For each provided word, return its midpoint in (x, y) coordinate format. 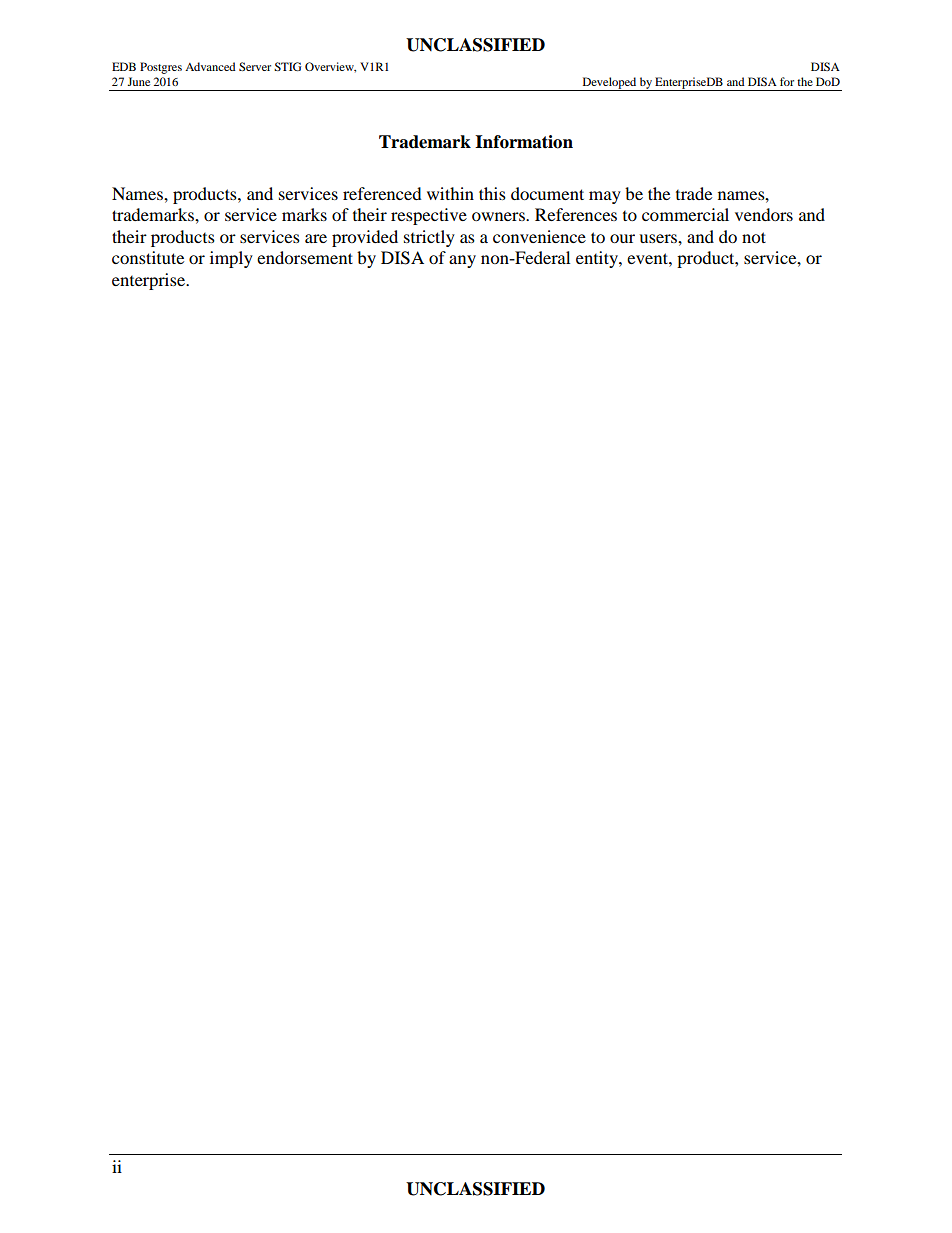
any (462, 261)
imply (231, 259)
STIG (288, 66)
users (659, 238)
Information (524, 142)
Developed (609, 84)
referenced (382, 193)
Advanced (210, 66)
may (605, 197)
